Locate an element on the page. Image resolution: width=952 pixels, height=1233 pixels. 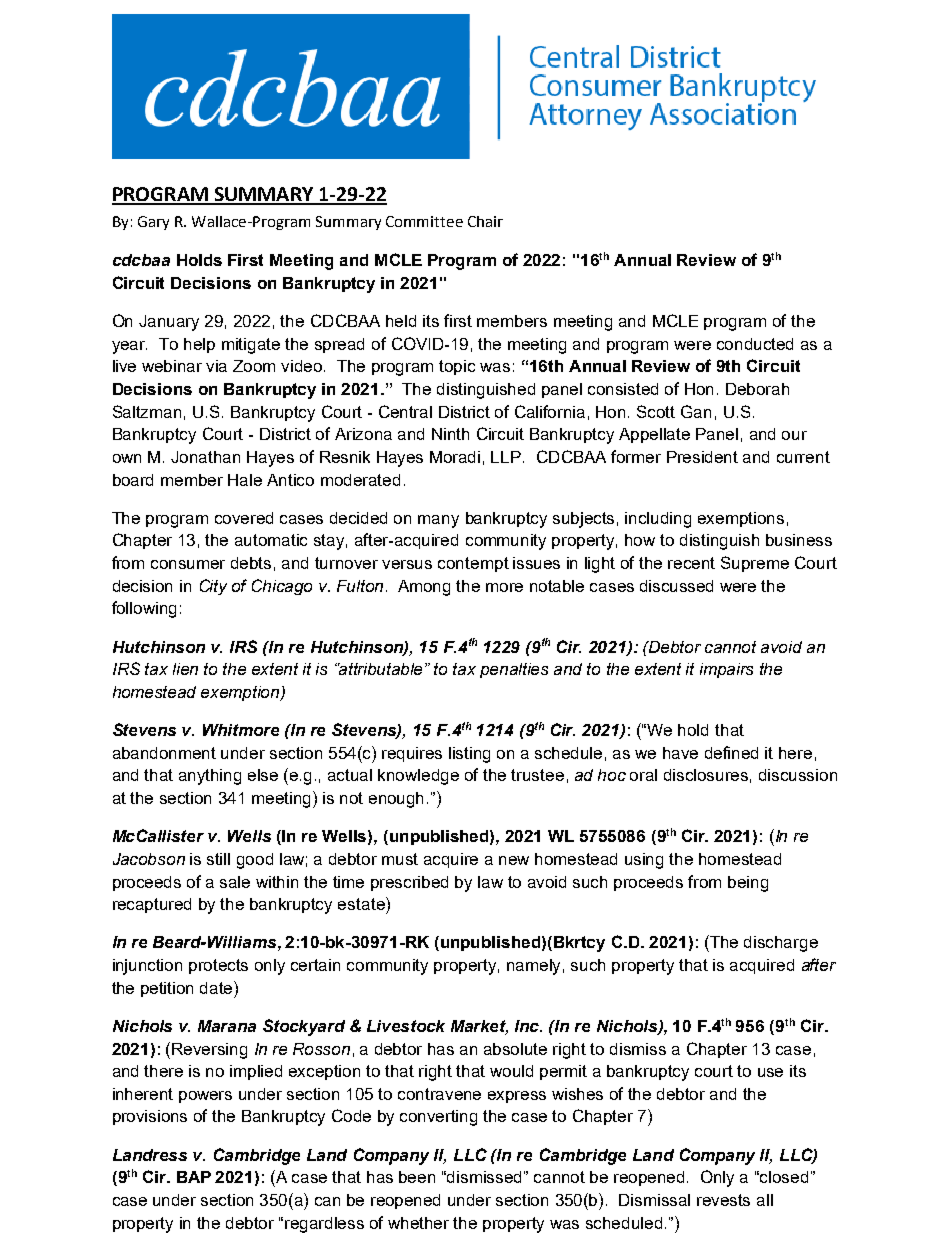
closed is located at coordinates (784, 1177).
